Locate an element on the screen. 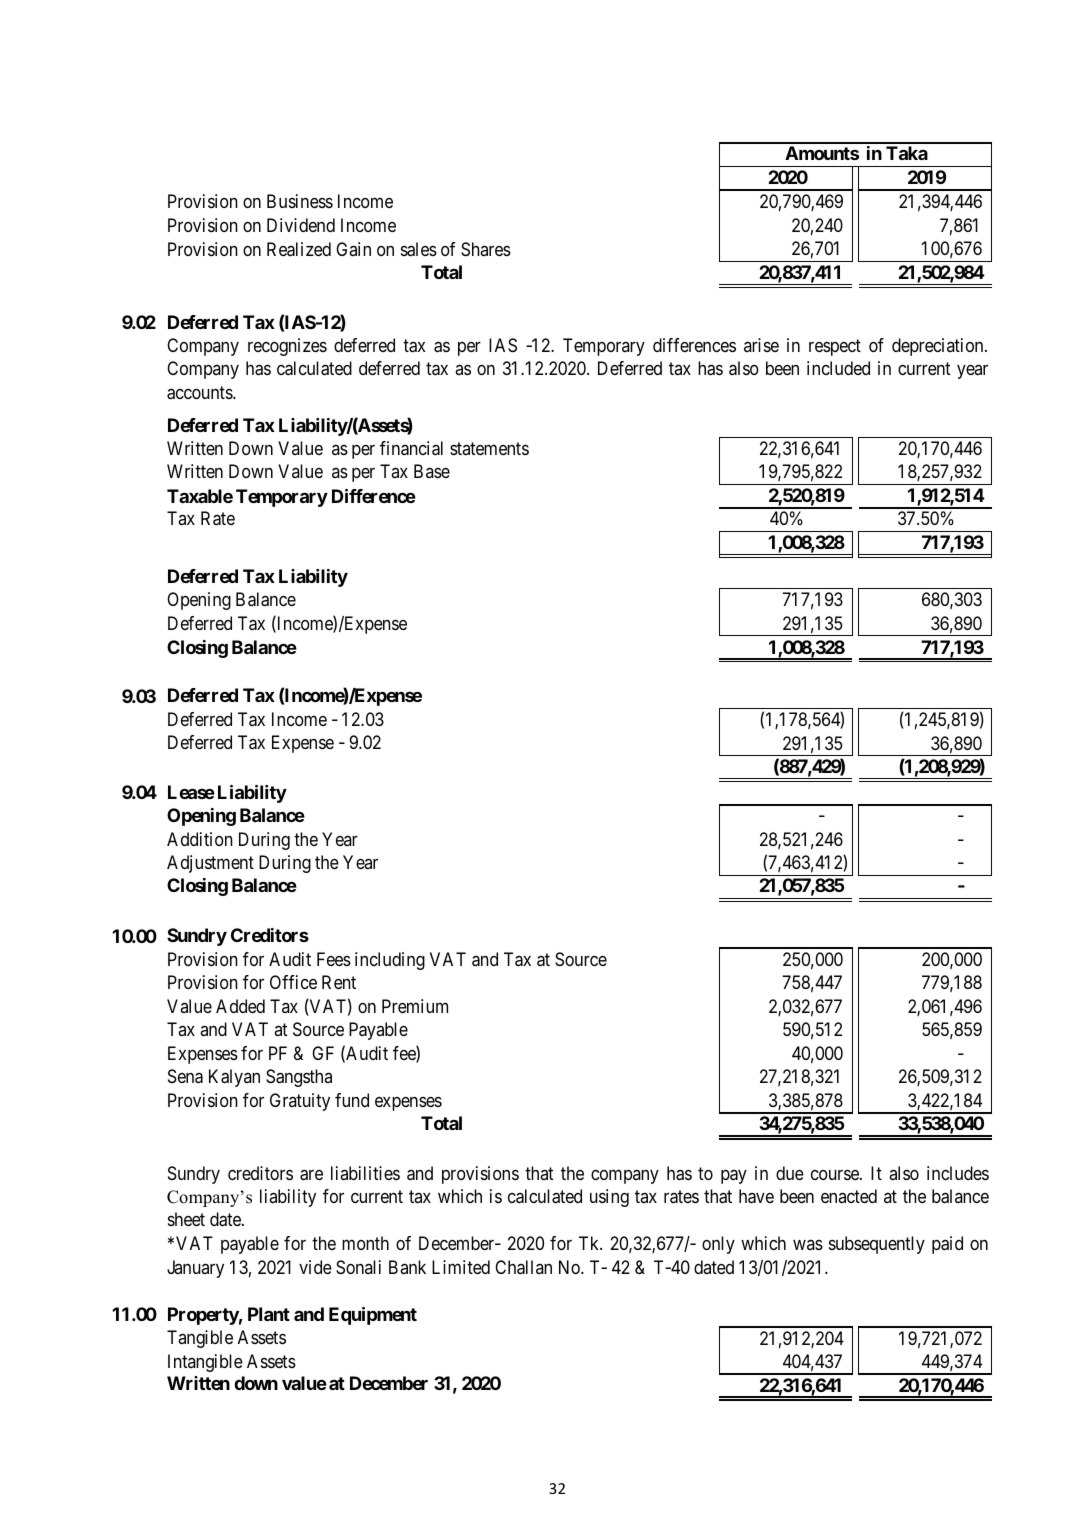 Image resolution: width=1080 pixels, height=1528 pixels. Shares is located at coordinates (486, 249).
